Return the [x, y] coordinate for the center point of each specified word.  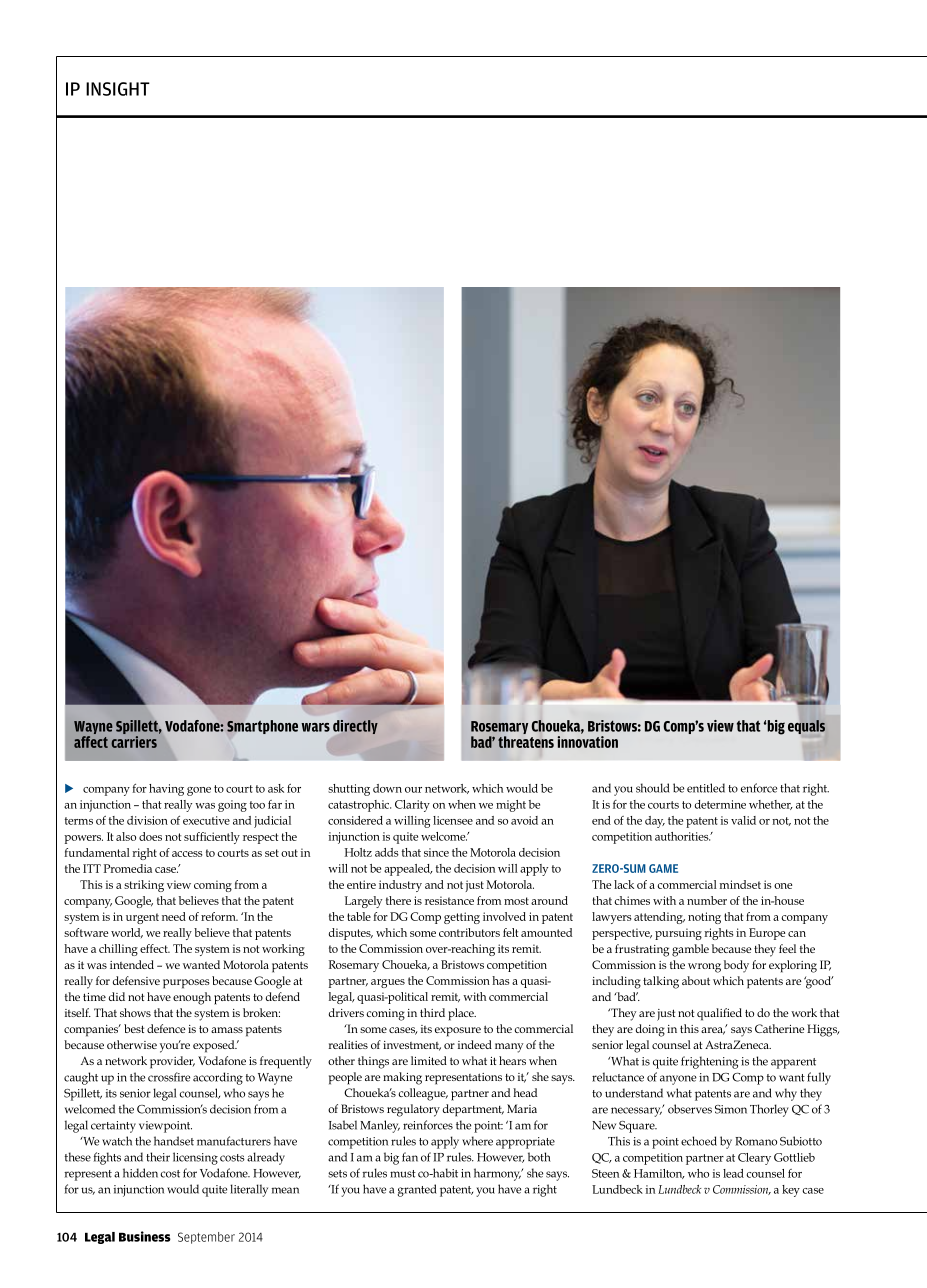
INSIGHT [118, 89]
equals [806, 727]
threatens [526, 742]
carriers [134, 740]
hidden [140, 1173]
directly [355, 727]
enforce [759, 788]
